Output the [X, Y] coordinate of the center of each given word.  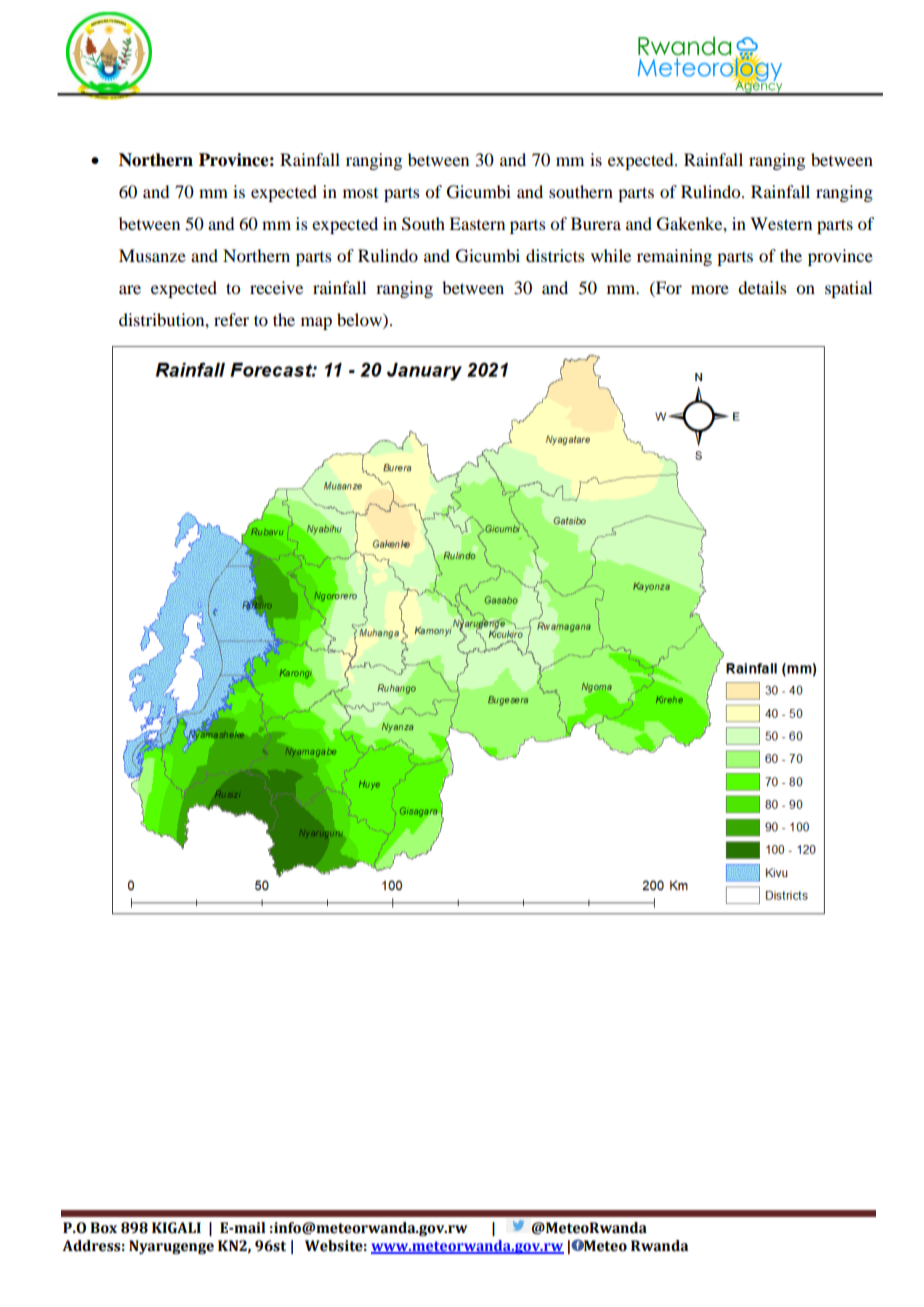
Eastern [477, 223]
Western [781, 223]
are [130, 289]
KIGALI [176, 1228]
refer [231, 319]
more [710, 289]
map [316, 323]
